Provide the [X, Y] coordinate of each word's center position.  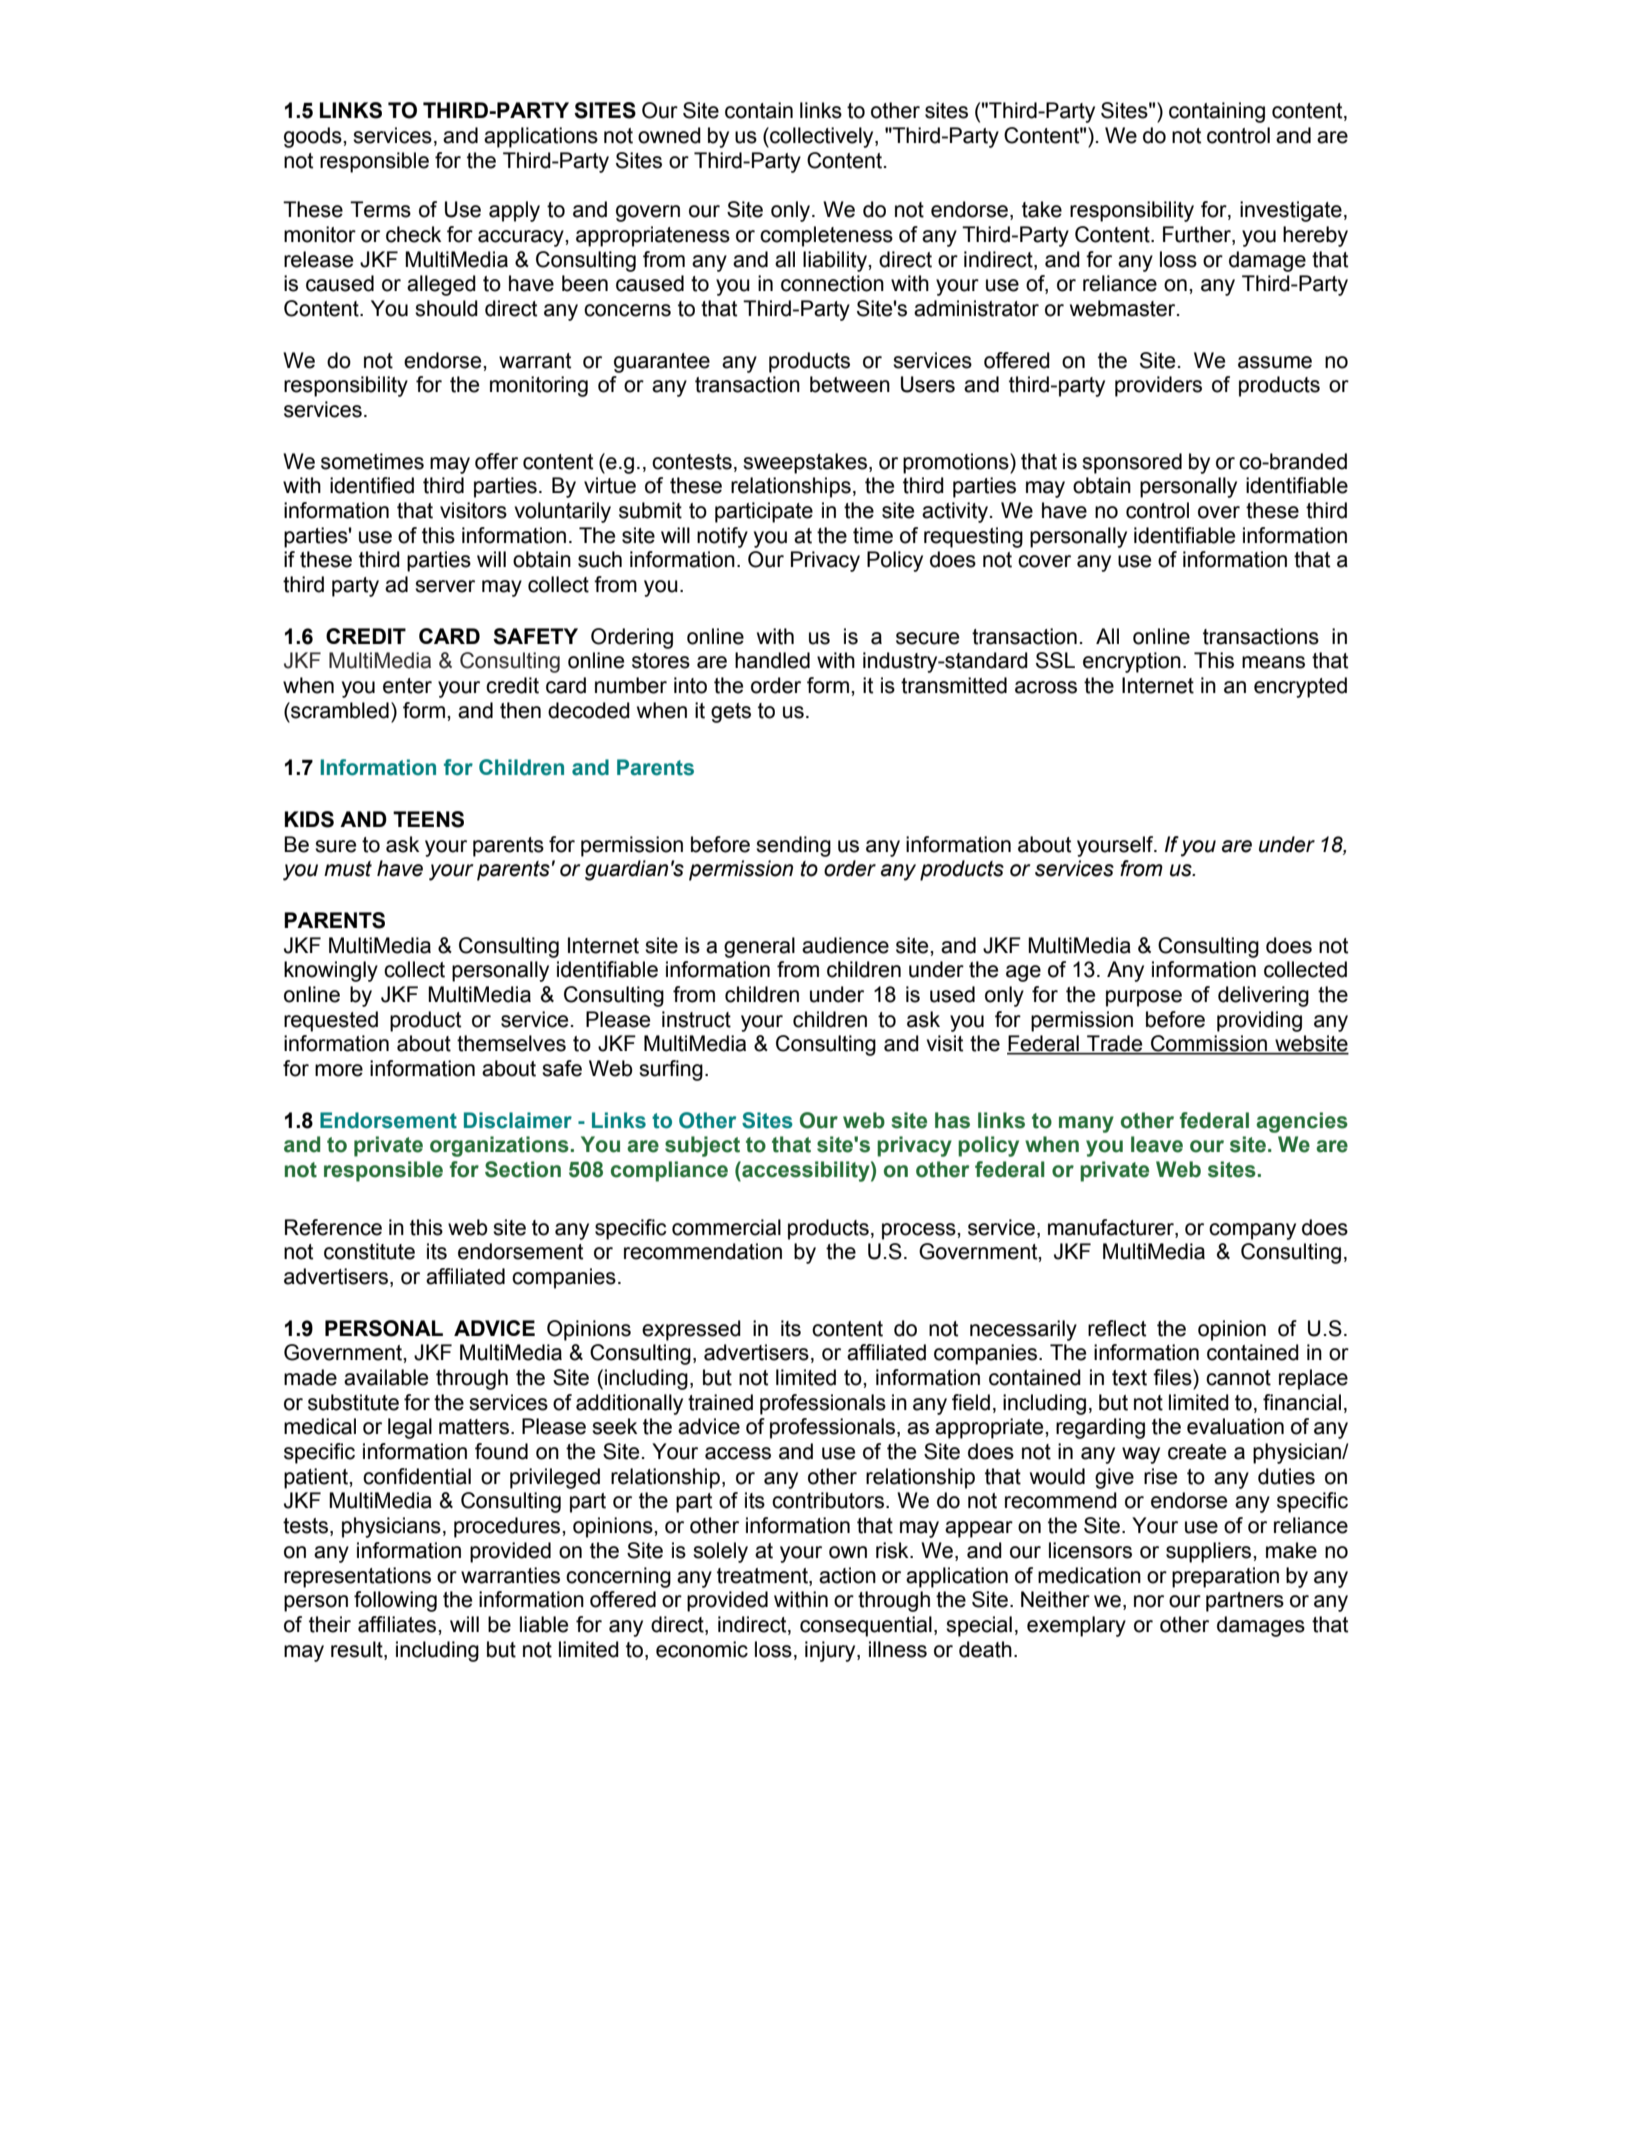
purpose [1144, 998]
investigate [1291, 211]
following [395, 1601]
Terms [380, 209]
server [445, 586]
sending [793, 846]
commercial [726, 1227]
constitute [369, 1251]
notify [722, 537]
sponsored [1132, 463]
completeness [826, 236]
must [348, 869]
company [1252, 1231]
